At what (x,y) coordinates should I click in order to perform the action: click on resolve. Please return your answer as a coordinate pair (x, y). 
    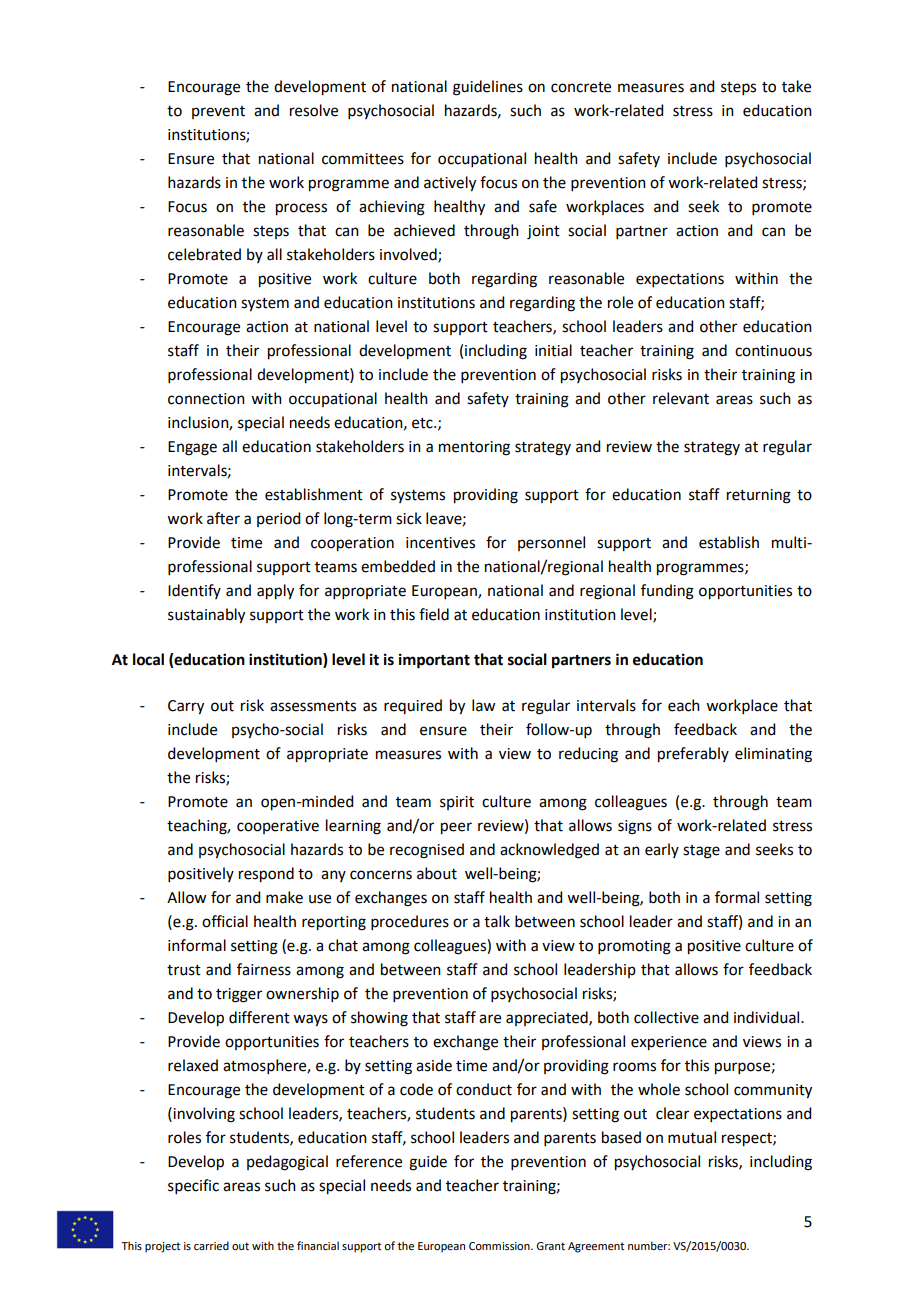
    Looking at the image, I should click on (314, 110).
